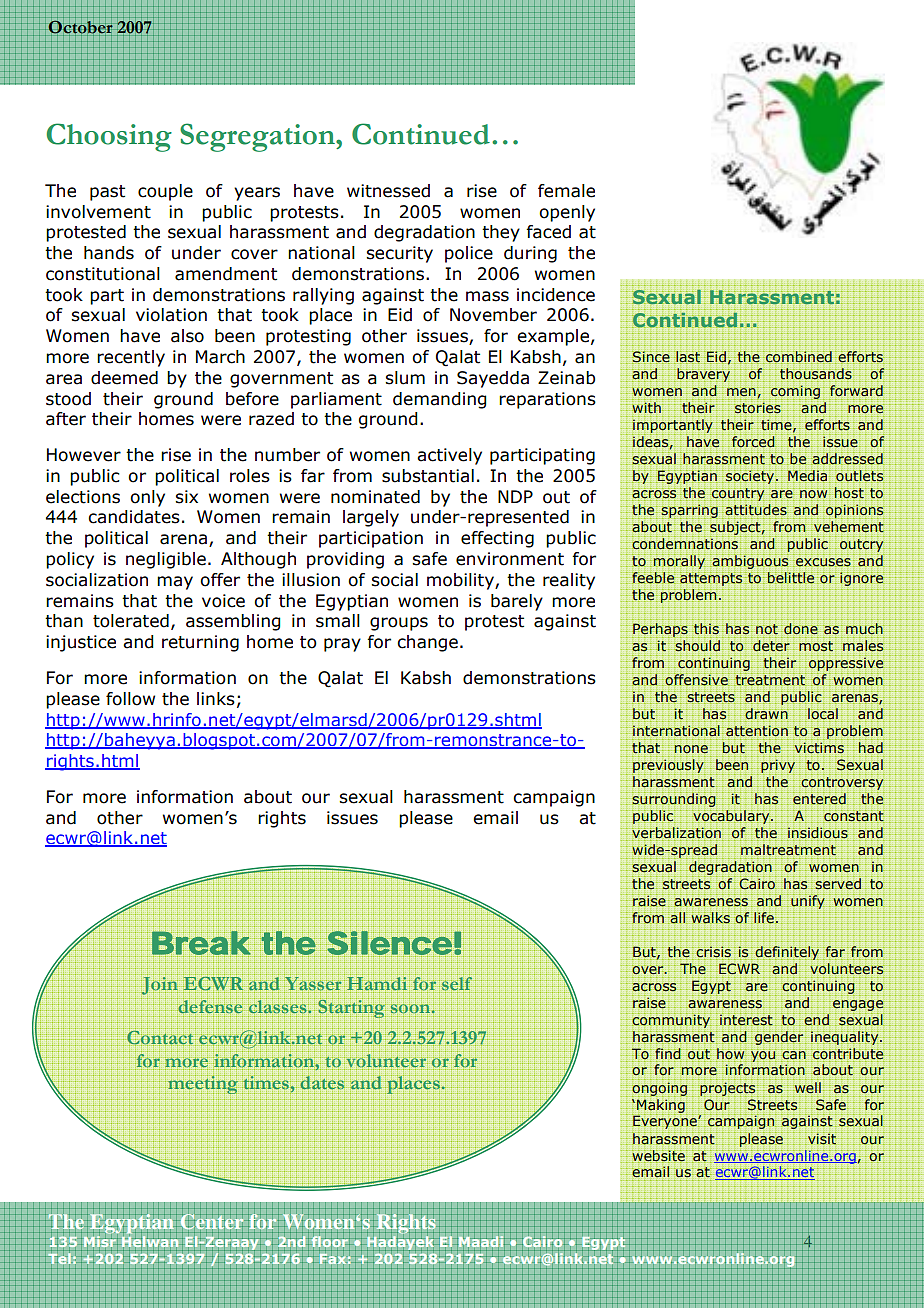 This document has height=1308, width=924. I want to click on surrounding, so click(674, 799).
